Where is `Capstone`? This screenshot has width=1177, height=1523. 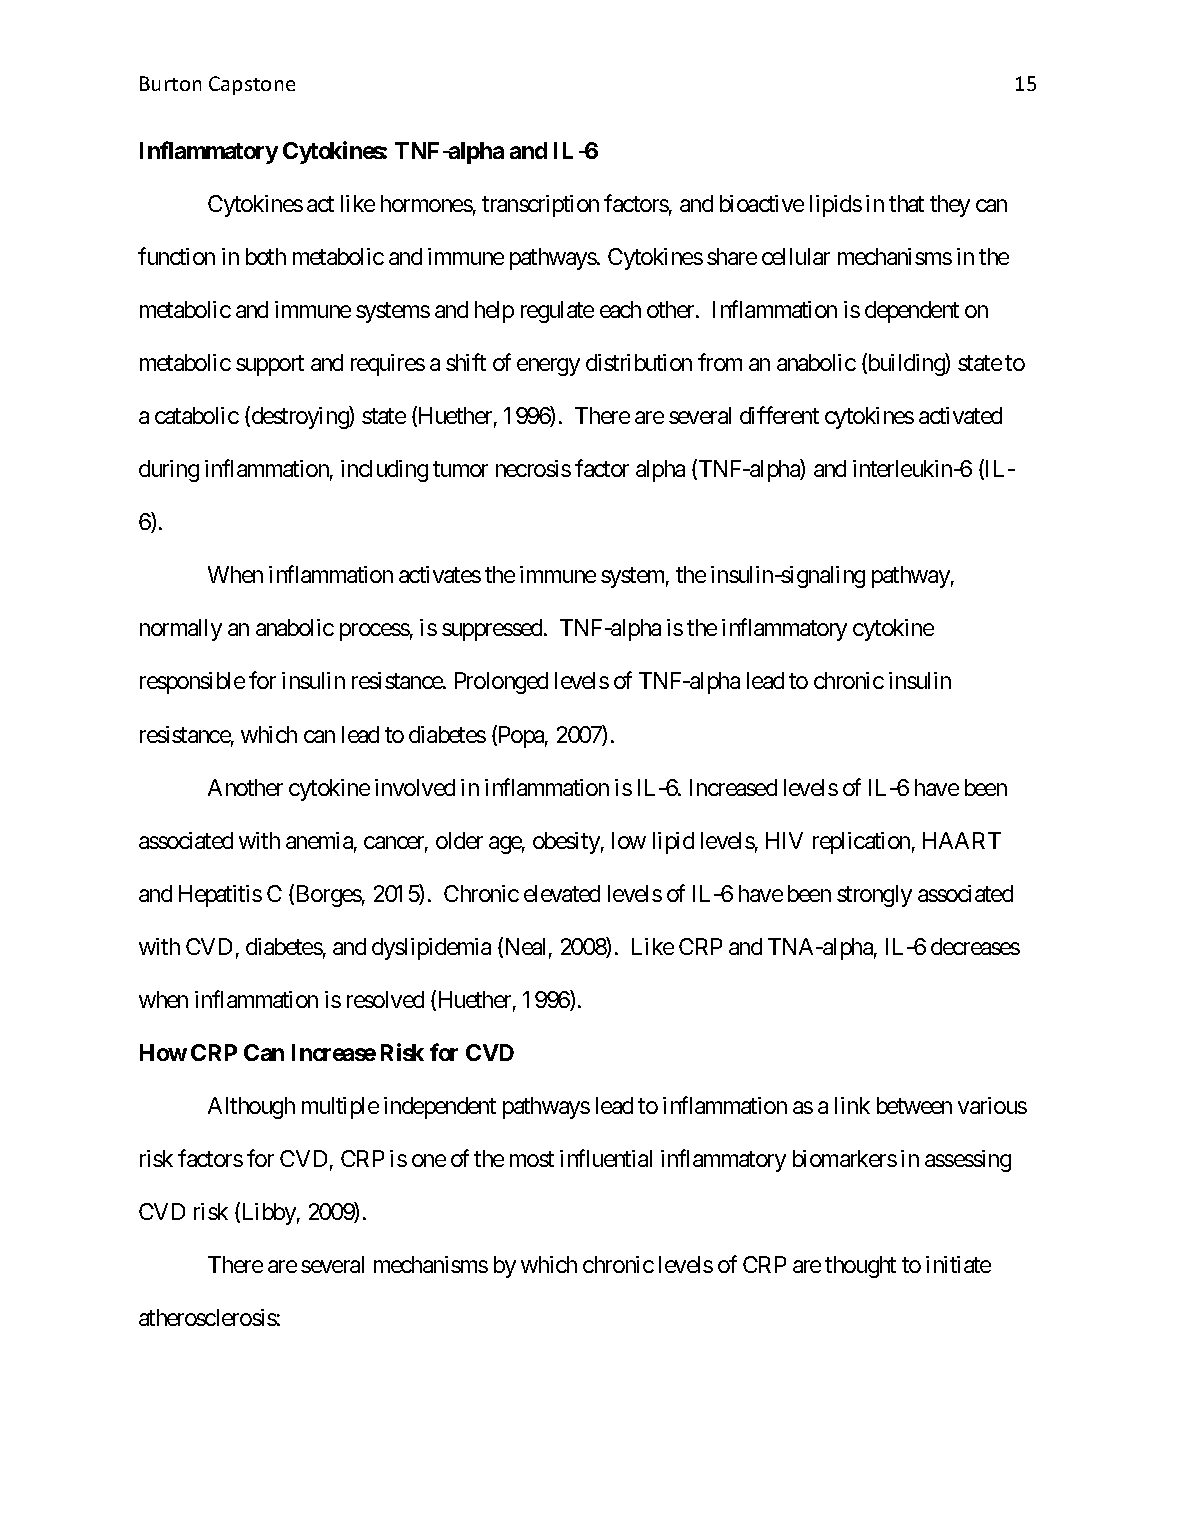 Capstone is located at coordinates (252, 85).
